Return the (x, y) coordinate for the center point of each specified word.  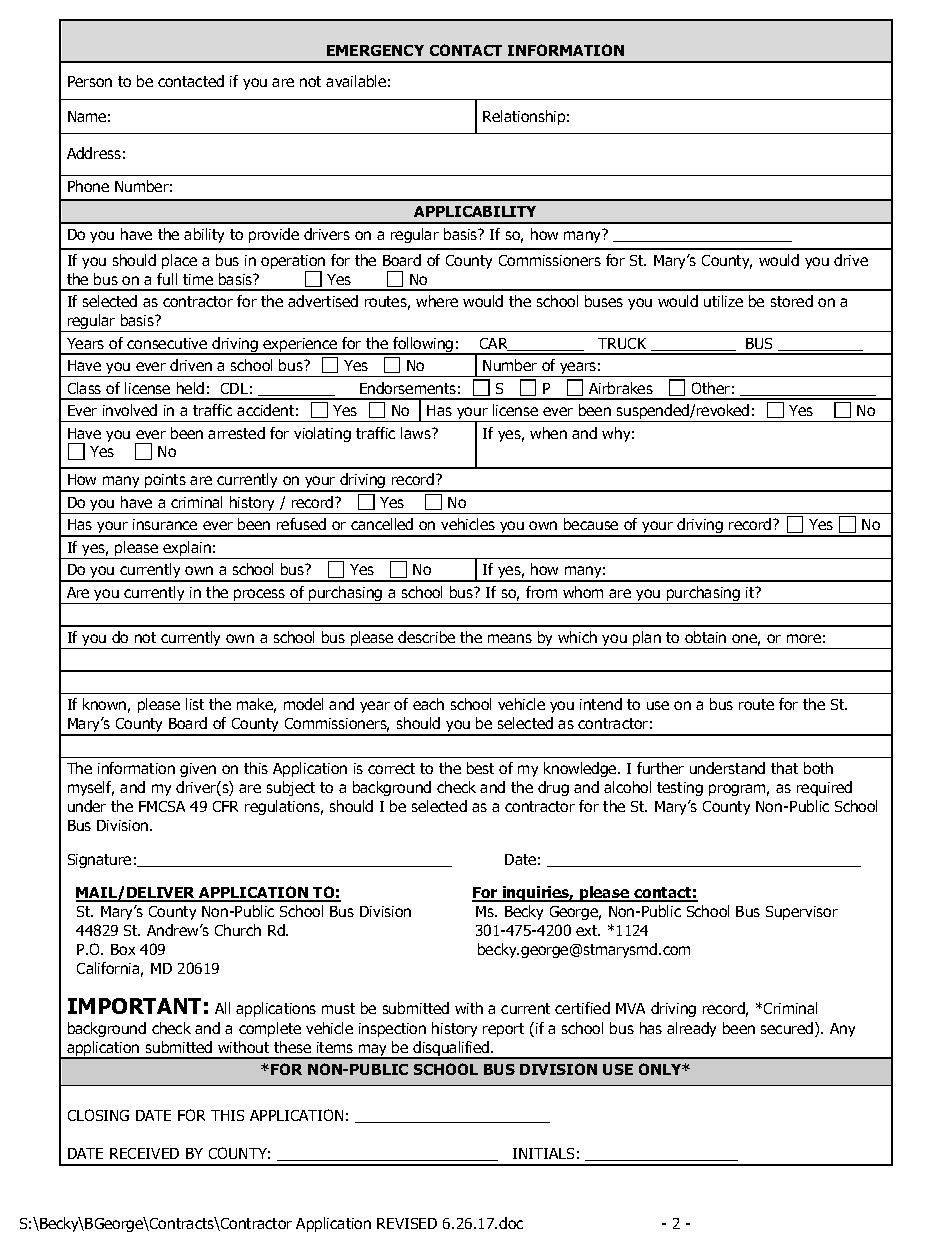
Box (123, 949)
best (480, 768)
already (691, 1029)
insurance (165, 524)
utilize (723, 301)
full (167, 279)
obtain (705, 637)
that (784, 768)
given (198, 770)
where (437, 301)
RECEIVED (144, 1153)
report (503, 1030)
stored (792, 301)
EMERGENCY (375, 50)
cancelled (382, 524)
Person (90, 81)
